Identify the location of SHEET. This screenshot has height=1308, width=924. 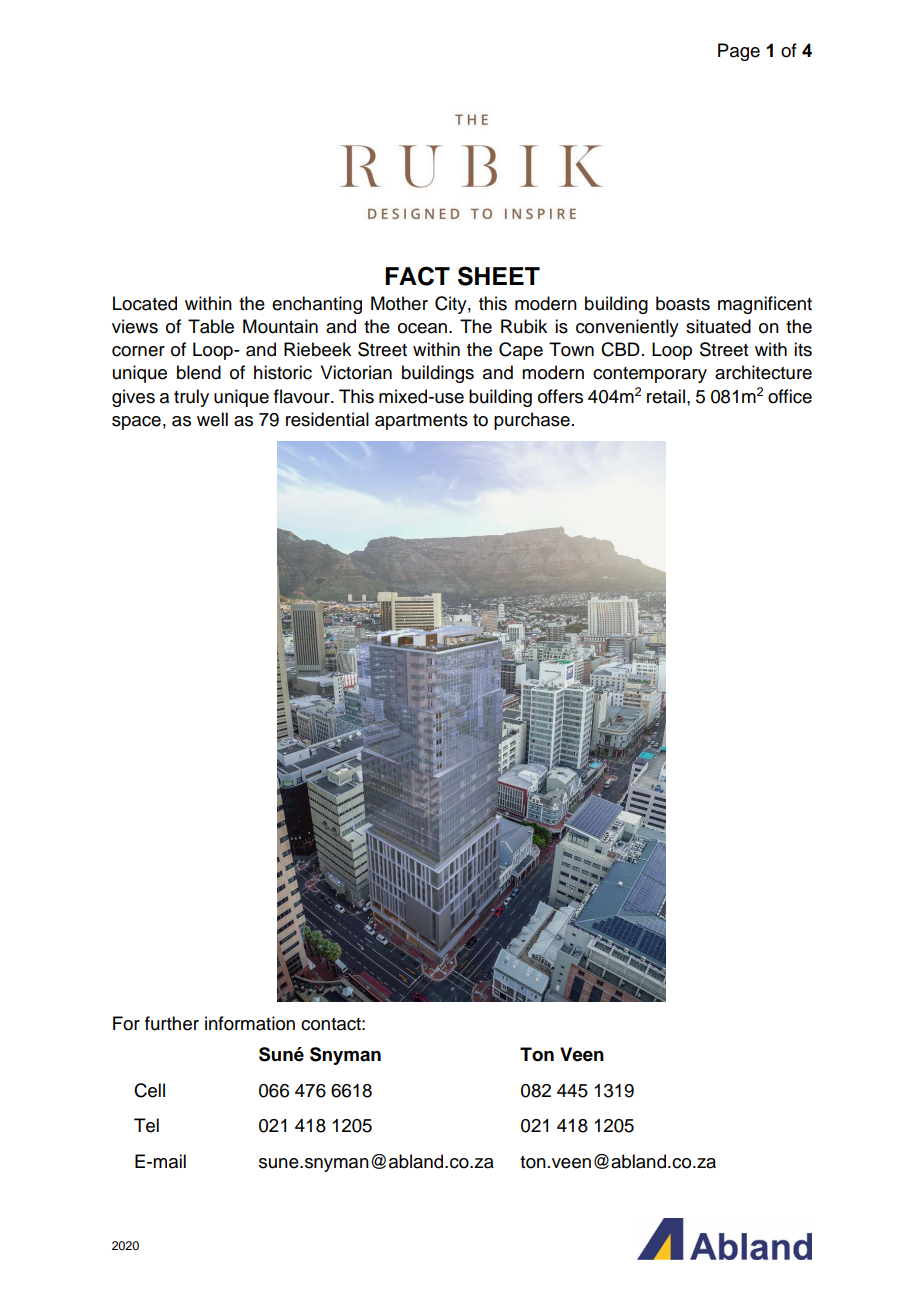
(499, 276).
